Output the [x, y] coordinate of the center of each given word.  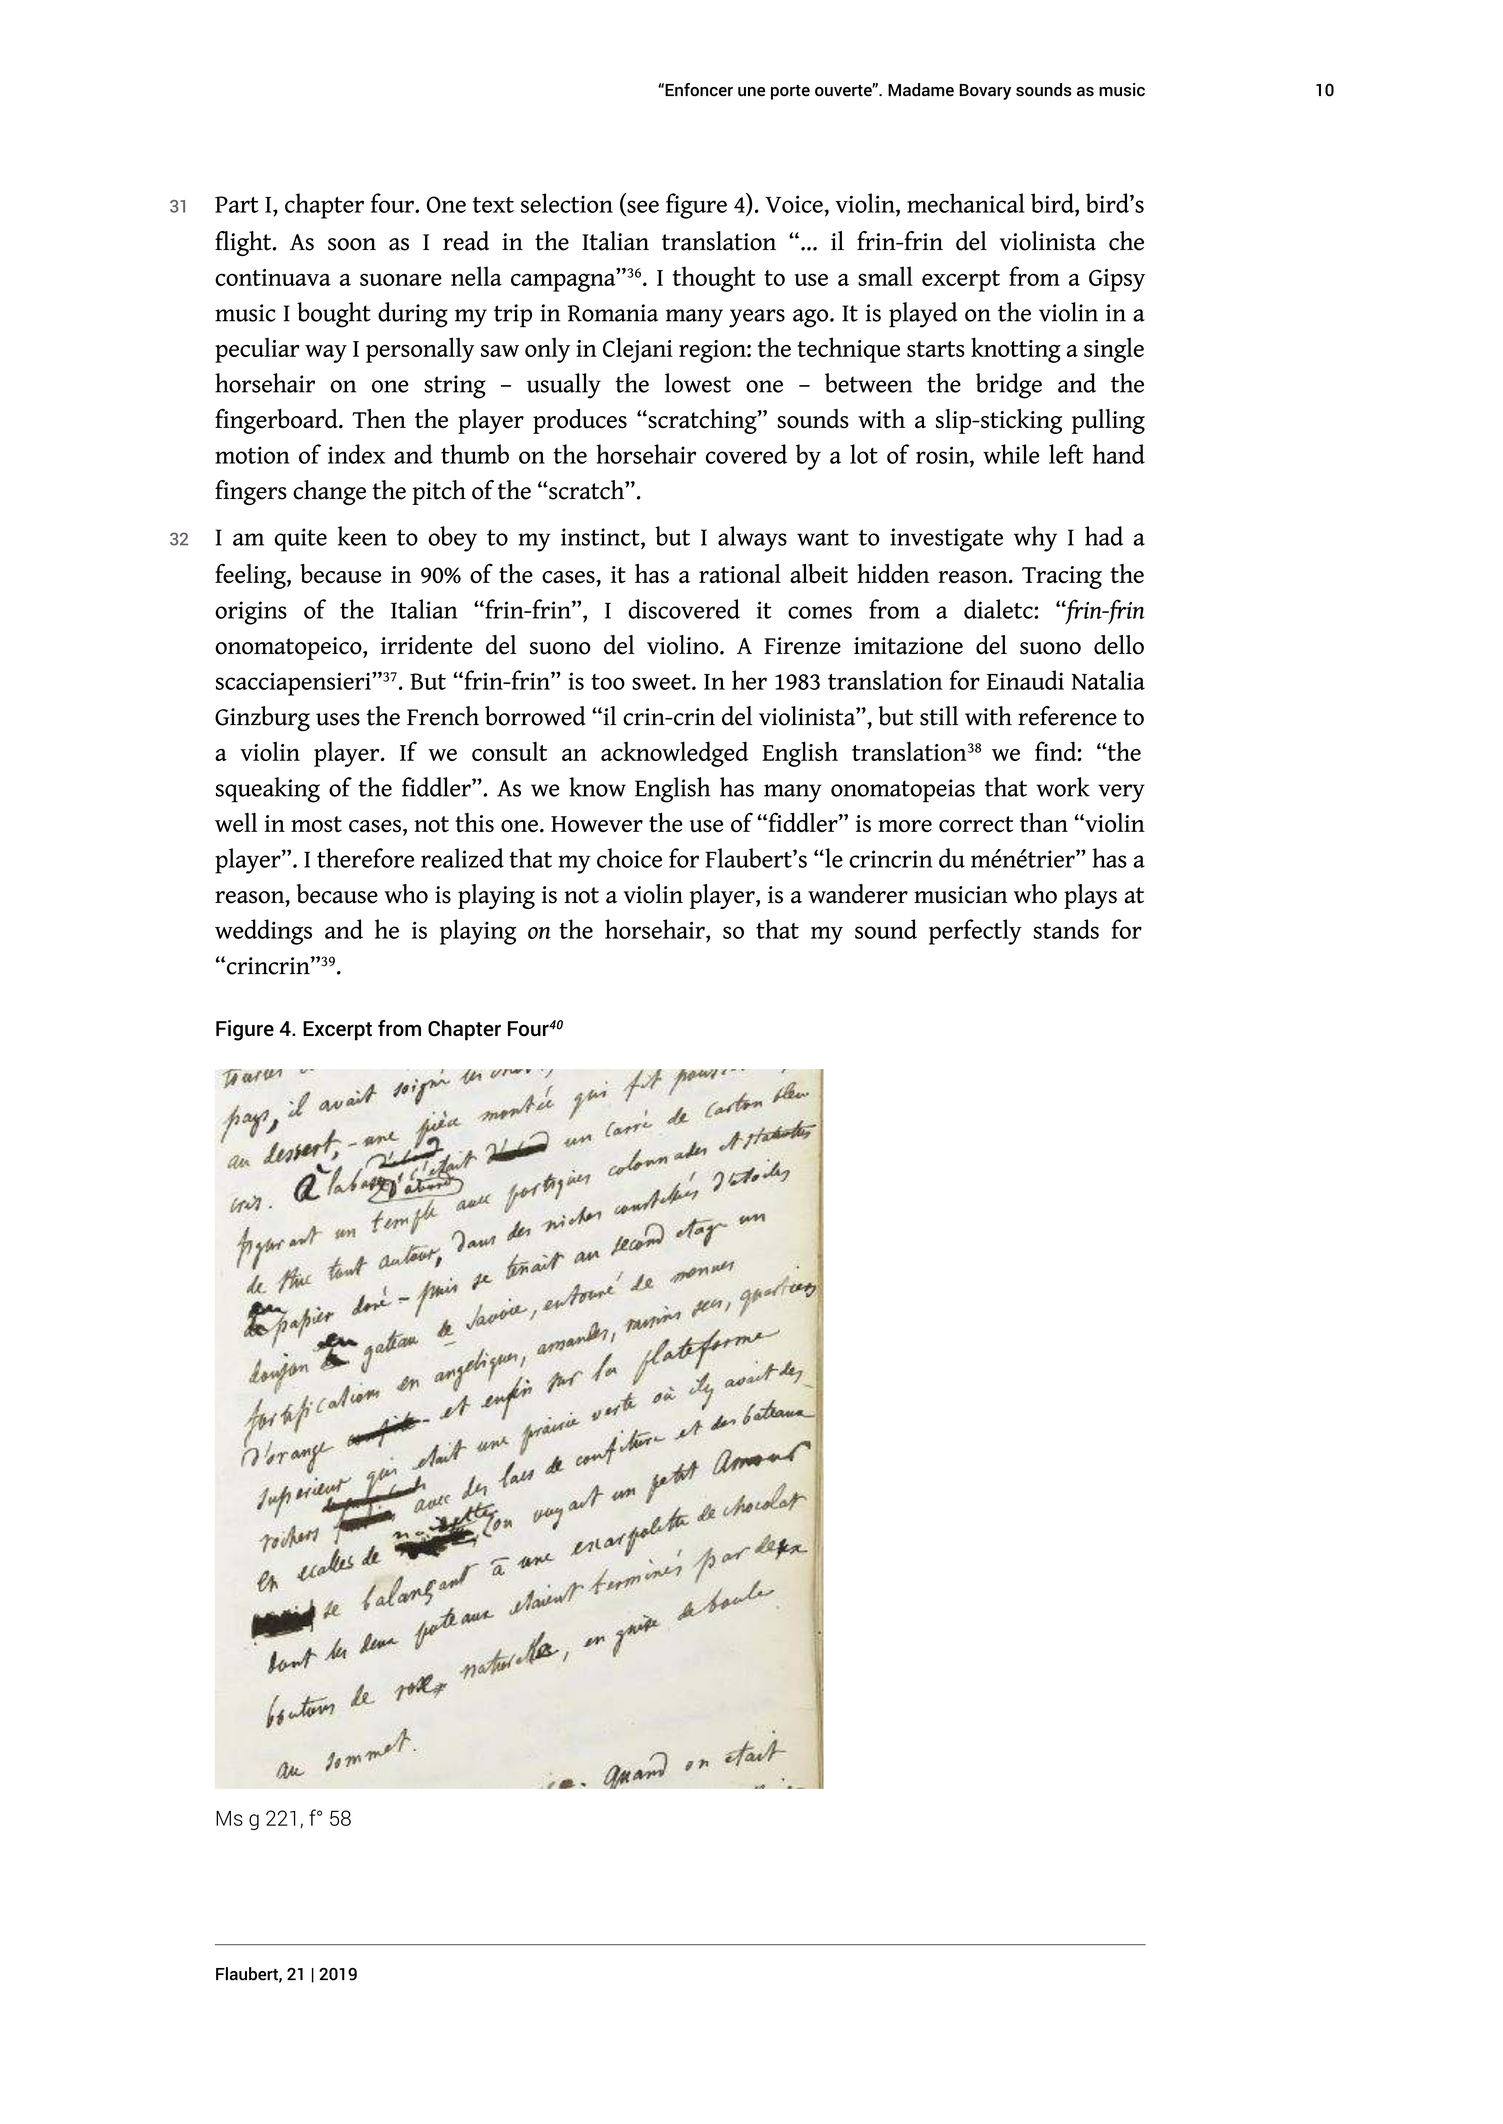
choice [629, 858]
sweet [662, 682]
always [752, 539]
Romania [613, 313]
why [1035, 539]
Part [237, 204]
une [751, 92]
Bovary [985, 92]
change [329, 492]
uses [338, 719]
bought [334, 315]
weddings [263, 932]
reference [1067, 716]
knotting [1016, 350]
